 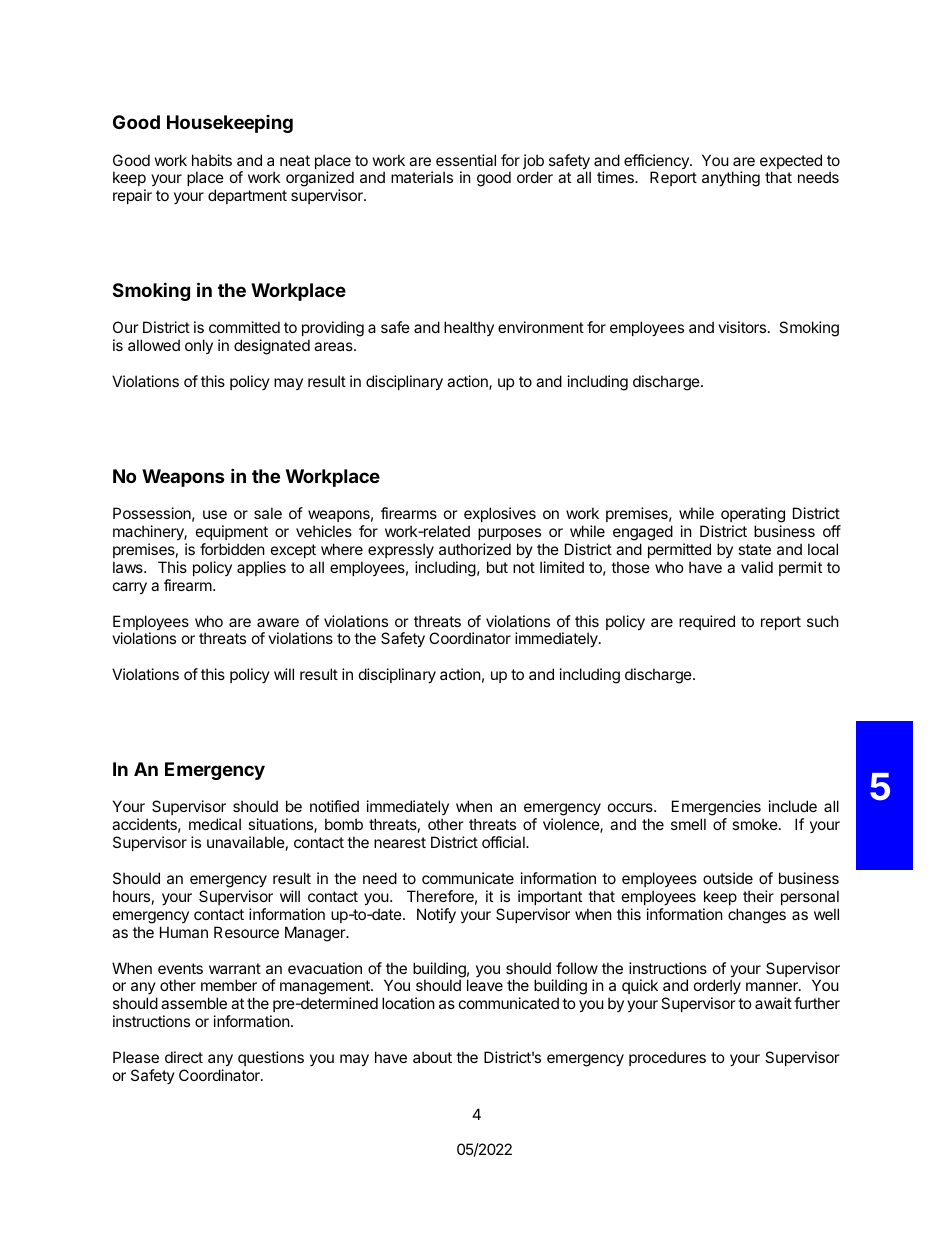 I want to click on await, so click(x=773, y=1003).
